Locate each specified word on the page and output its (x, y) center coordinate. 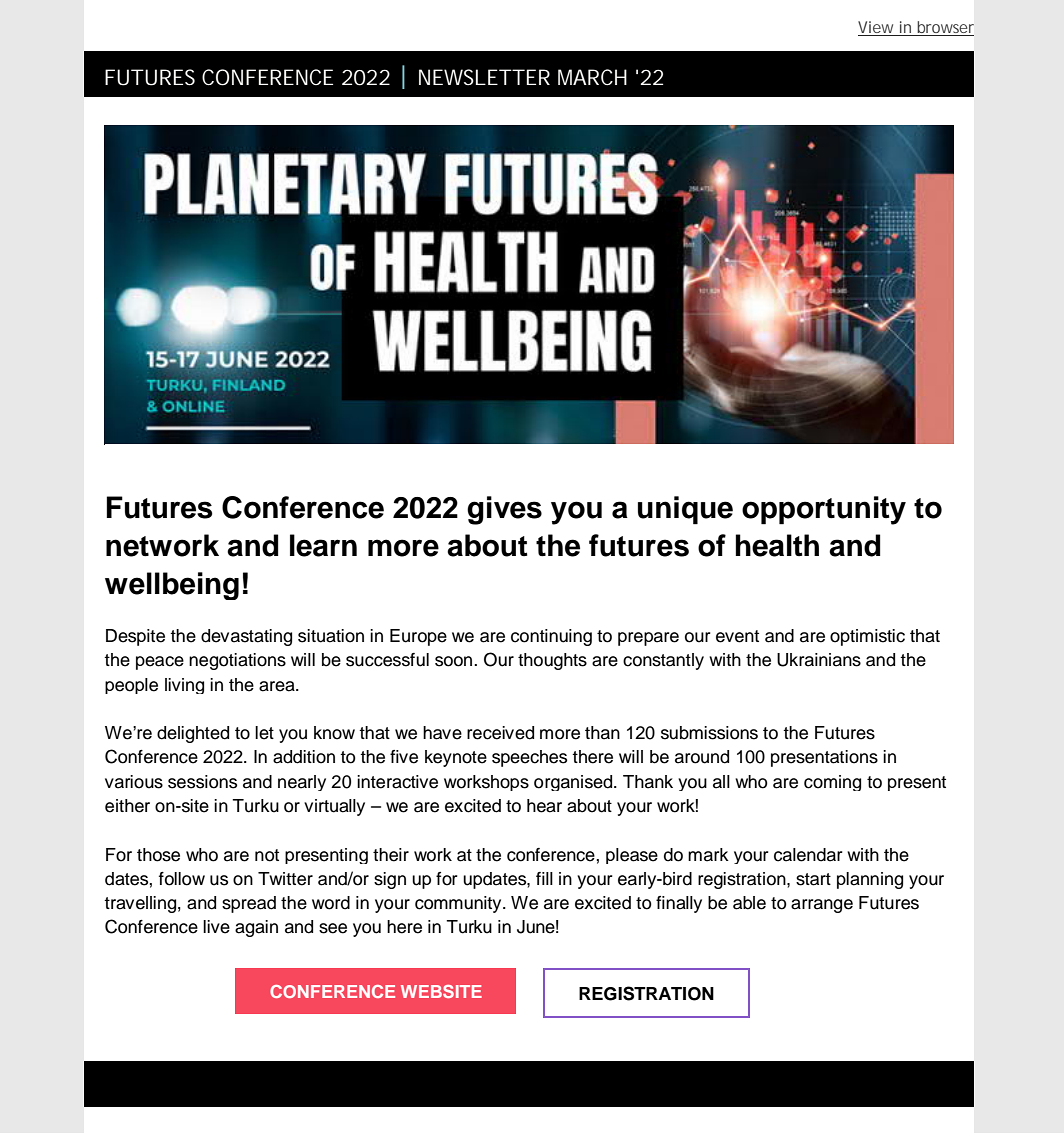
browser (945, 27)
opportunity (824, 510)
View (875, 27)
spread (249, 904)
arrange (822, 906)
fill (544, 878)
